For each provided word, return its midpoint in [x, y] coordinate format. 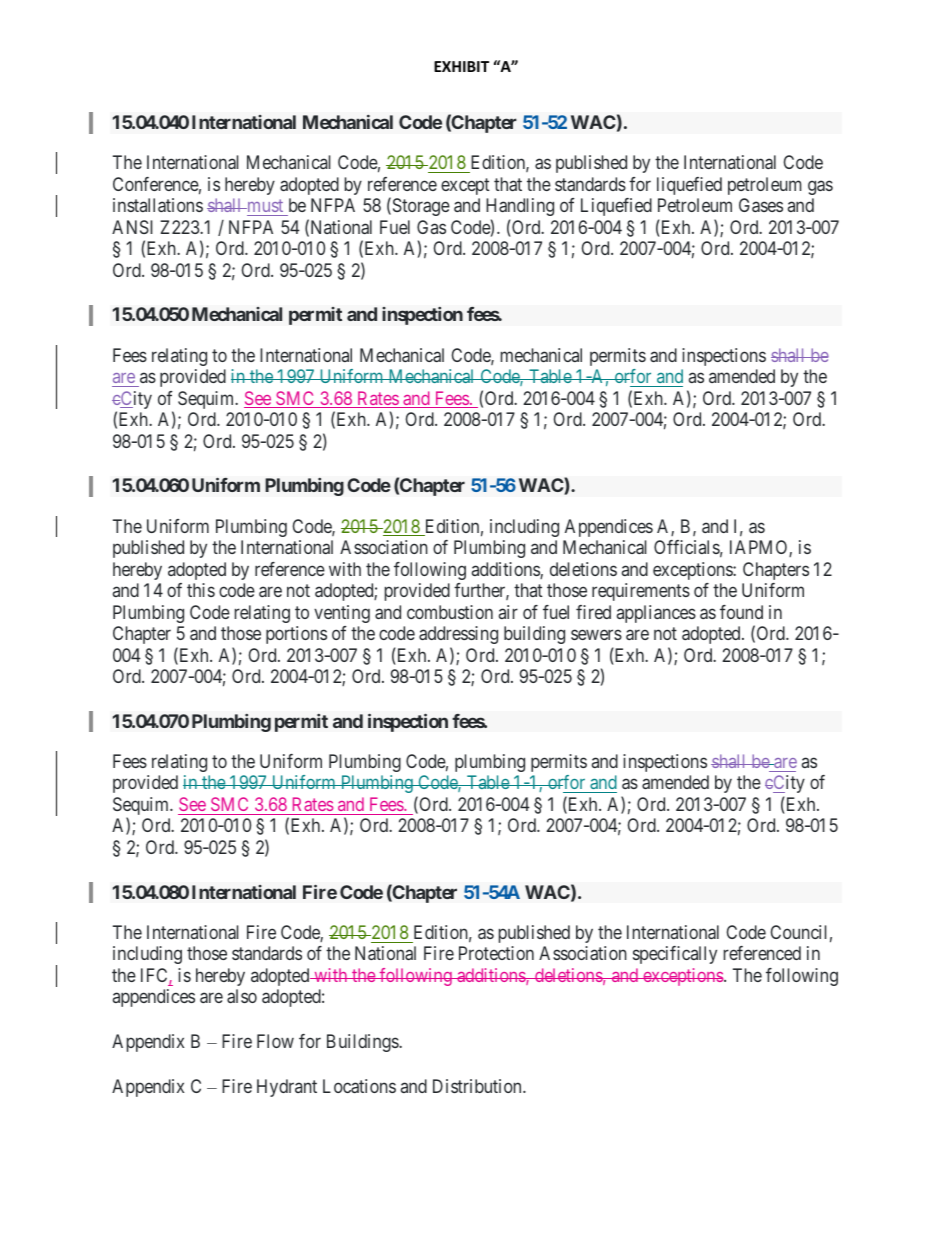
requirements [641, 592]
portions [296, 635]
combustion [450, 612]
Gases [761, 205]
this [201, 590]
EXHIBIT [461, 66]
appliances [656, 614]
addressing [458, 635]
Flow [275, 1041]
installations [158, 205]
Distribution [478, 1086]
